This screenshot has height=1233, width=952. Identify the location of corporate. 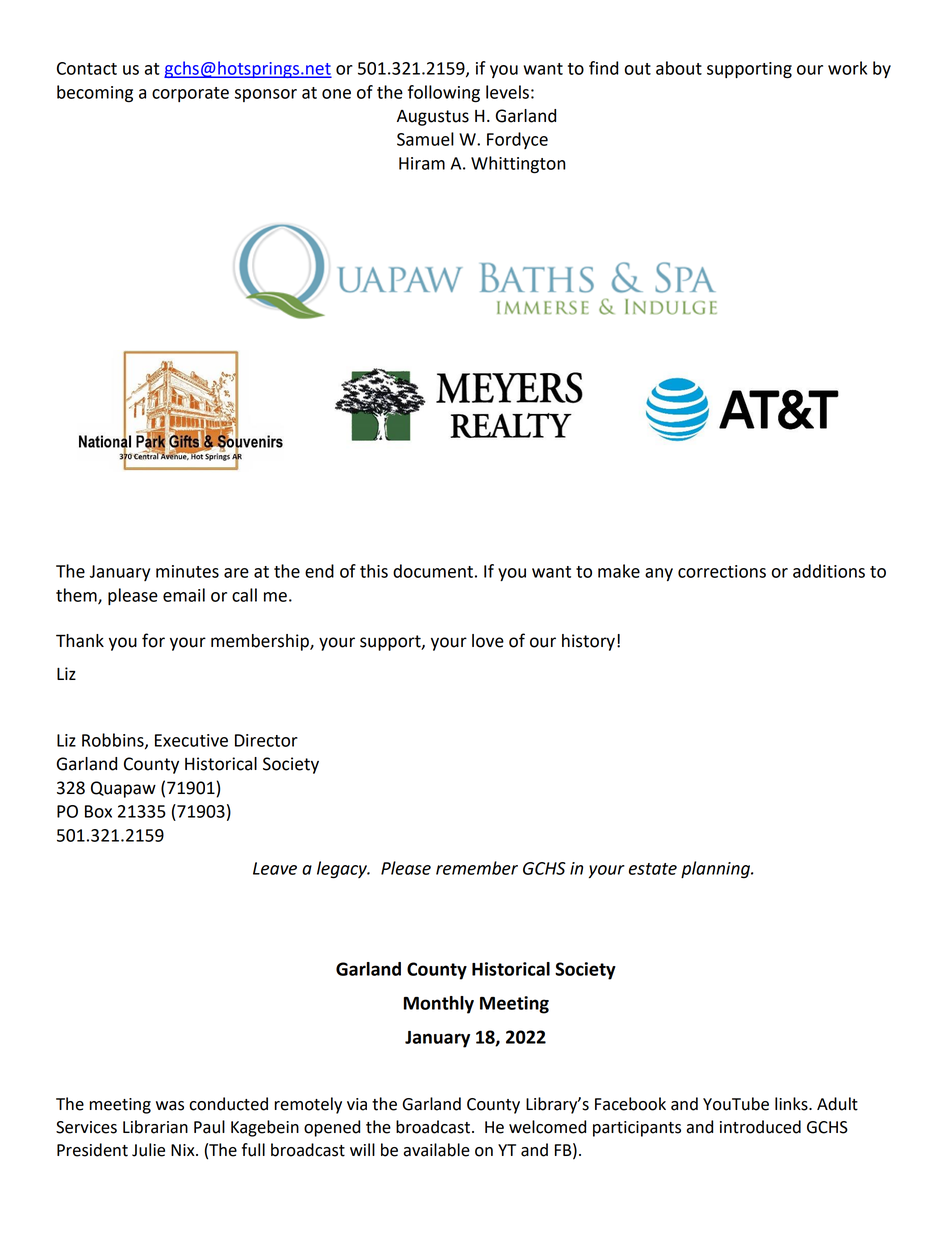
(190, 94).
